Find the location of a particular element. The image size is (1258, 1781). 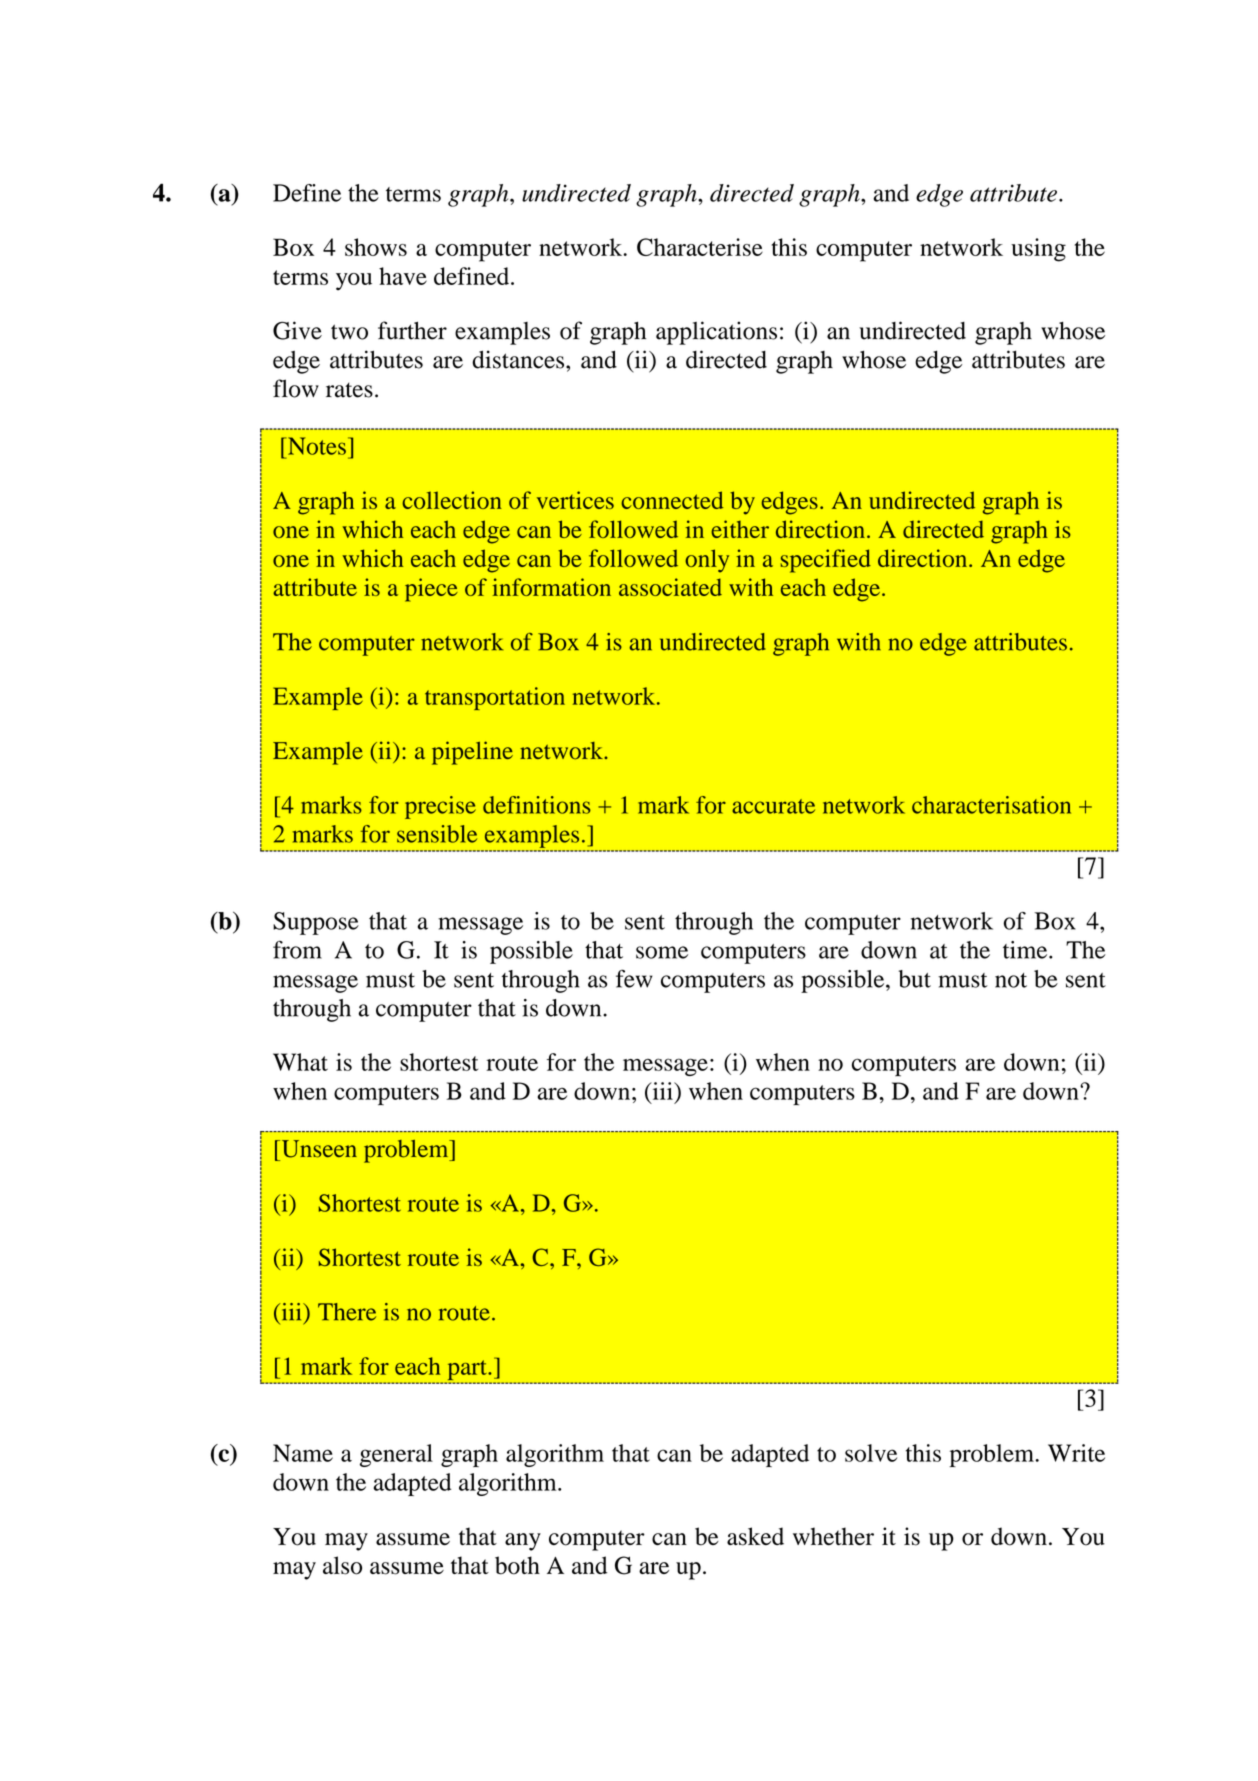

time is located at coordinates (1026, 950).
